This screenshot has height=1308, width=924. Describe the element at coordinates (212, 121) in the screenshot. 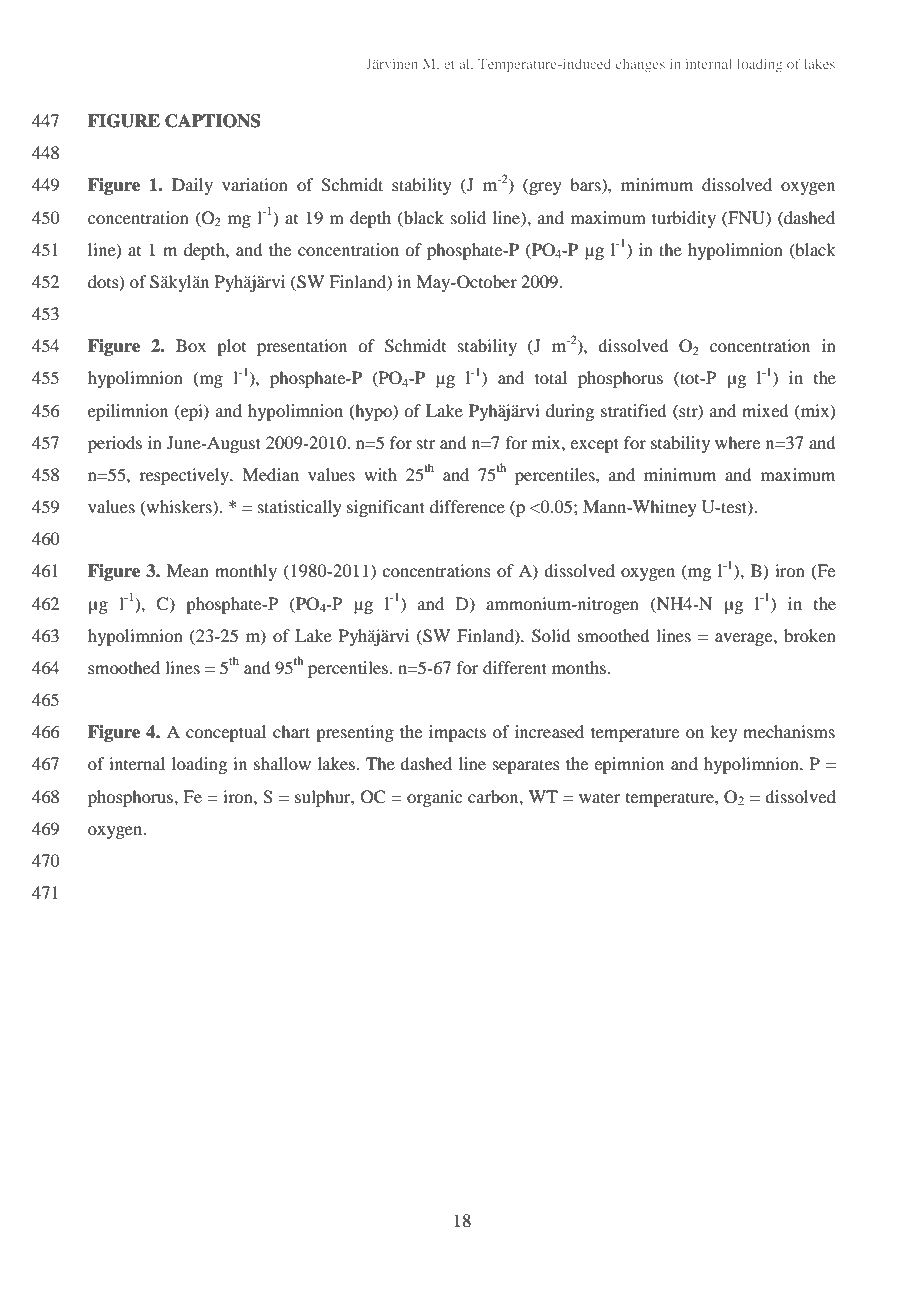

I see `CAPTIONS` at that location.
